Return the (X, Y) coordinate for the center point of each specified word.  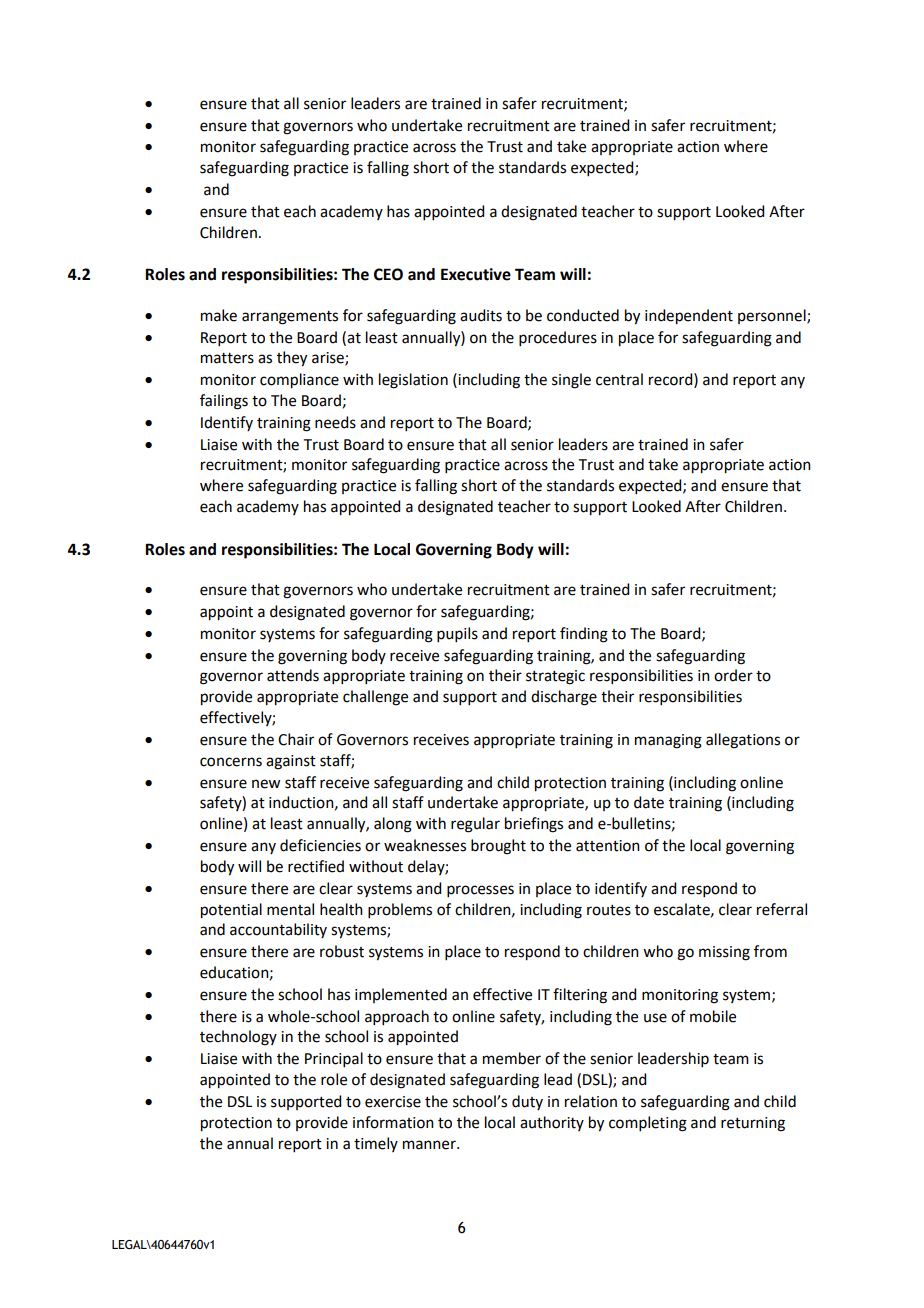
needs (335, 422)
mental (290, 909)
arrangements (290, 318)
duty (527, 1102)
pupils (457, 634)
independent (689, 317)
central (619, 379)
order (733, 675)
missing (724, 953)
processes (480, 891)
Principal (334, 1059)
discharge (564, 698)
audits (481, 315)
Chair (296, 739)
